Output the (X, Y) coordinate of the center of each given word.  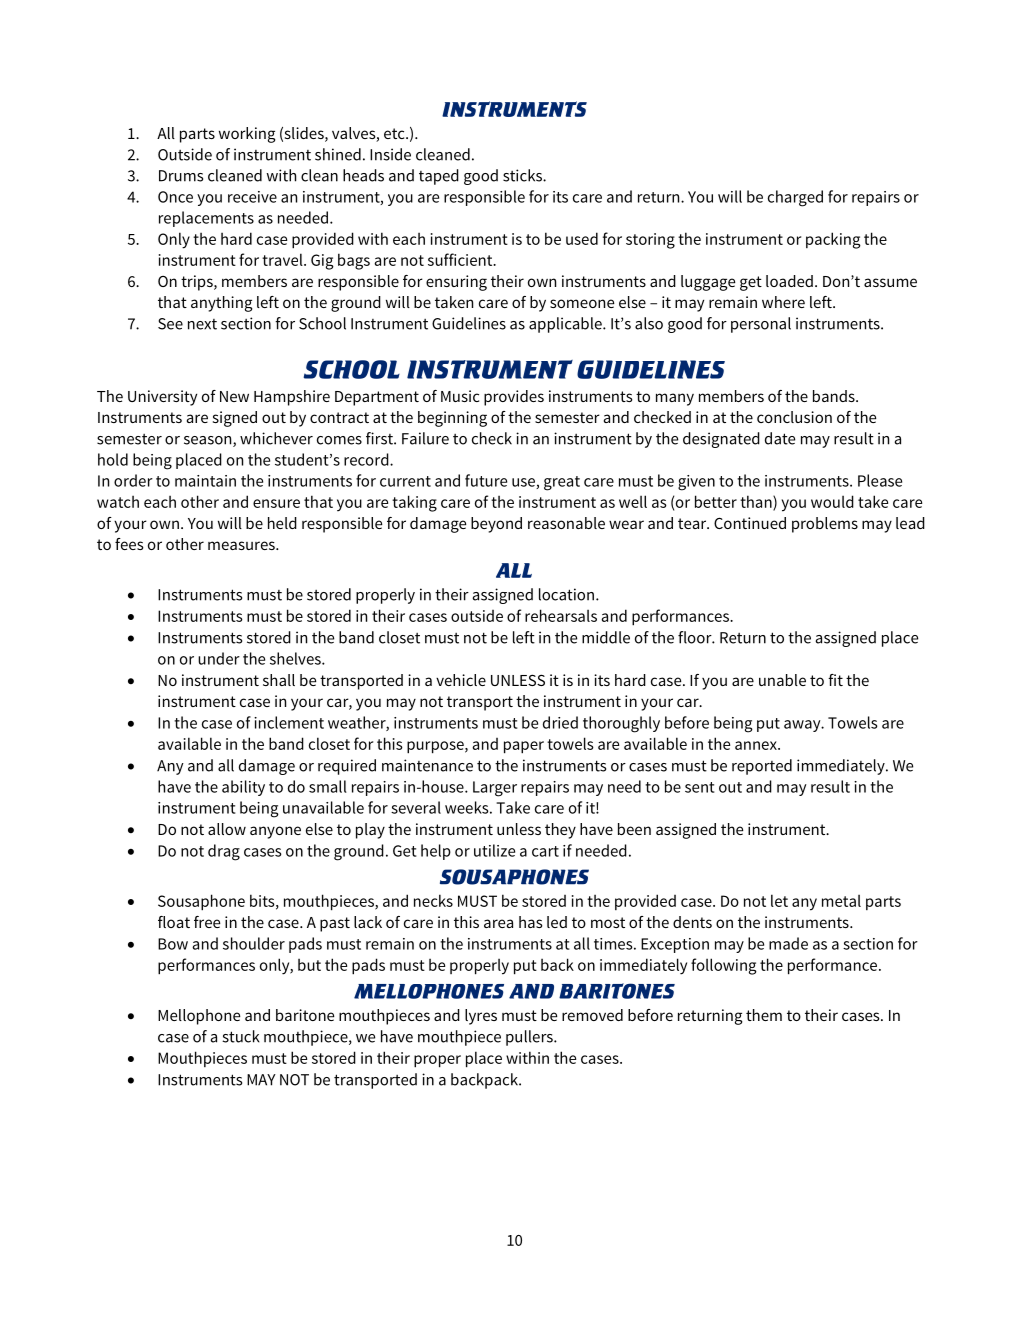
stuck (241, 1036)
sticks (523, 175)
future (486, 480)
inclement (289, 722)
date (780, 438)
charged (795, 198)
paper (524, 747)
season (209, 441)
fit (835, 680)
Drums (181, 176)
